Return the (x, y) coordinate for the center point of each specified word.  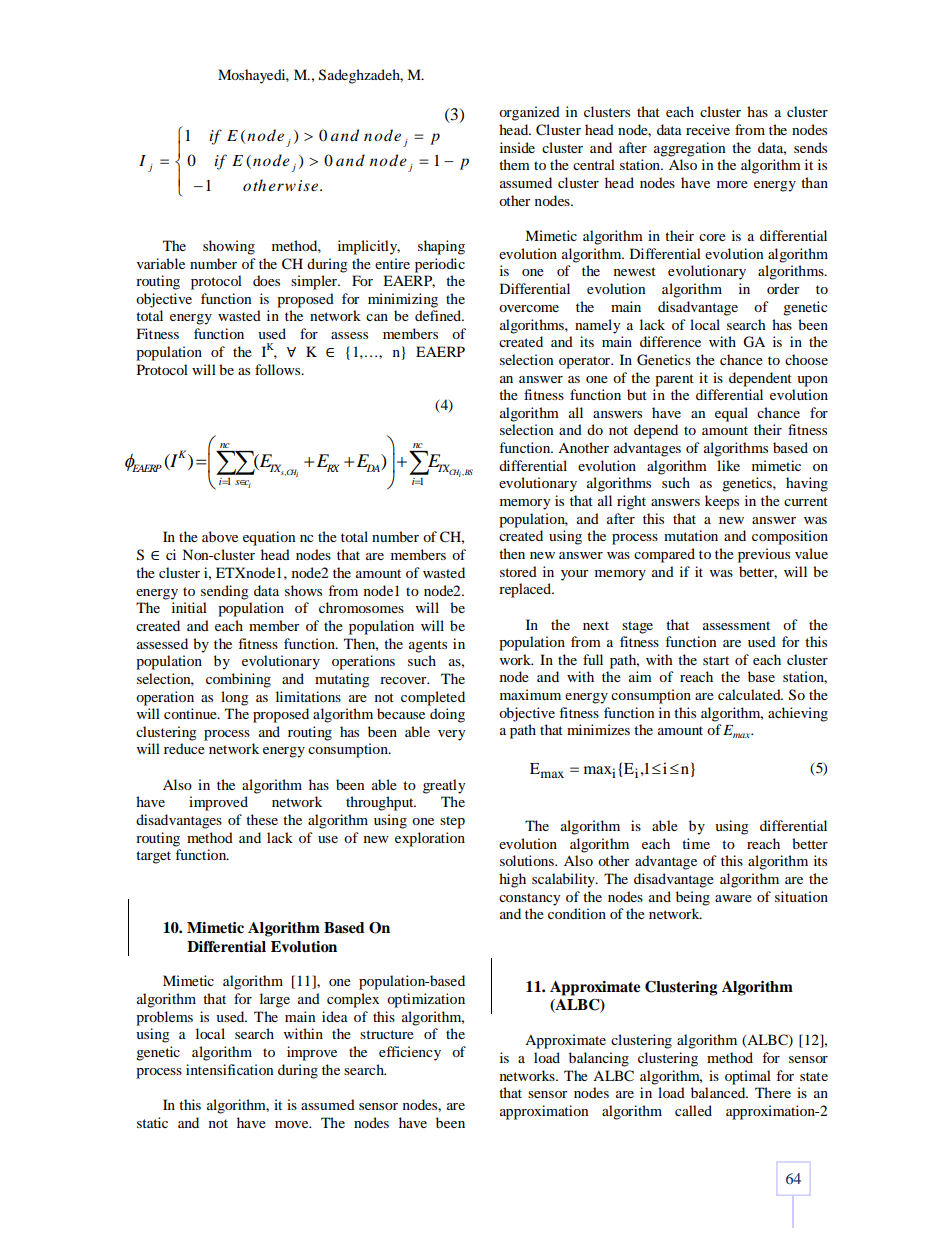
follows (279, 369)
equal (731, 414)
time (696, 843)
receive (708, 129)
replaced (526, 590)
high (512, 880)
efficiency (410, 1053)
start (716, 660)
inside (517, 147)
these (262, 819)
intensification (229, 1069)
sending (225, 592)
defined (439, 315)
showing (229, 247)
